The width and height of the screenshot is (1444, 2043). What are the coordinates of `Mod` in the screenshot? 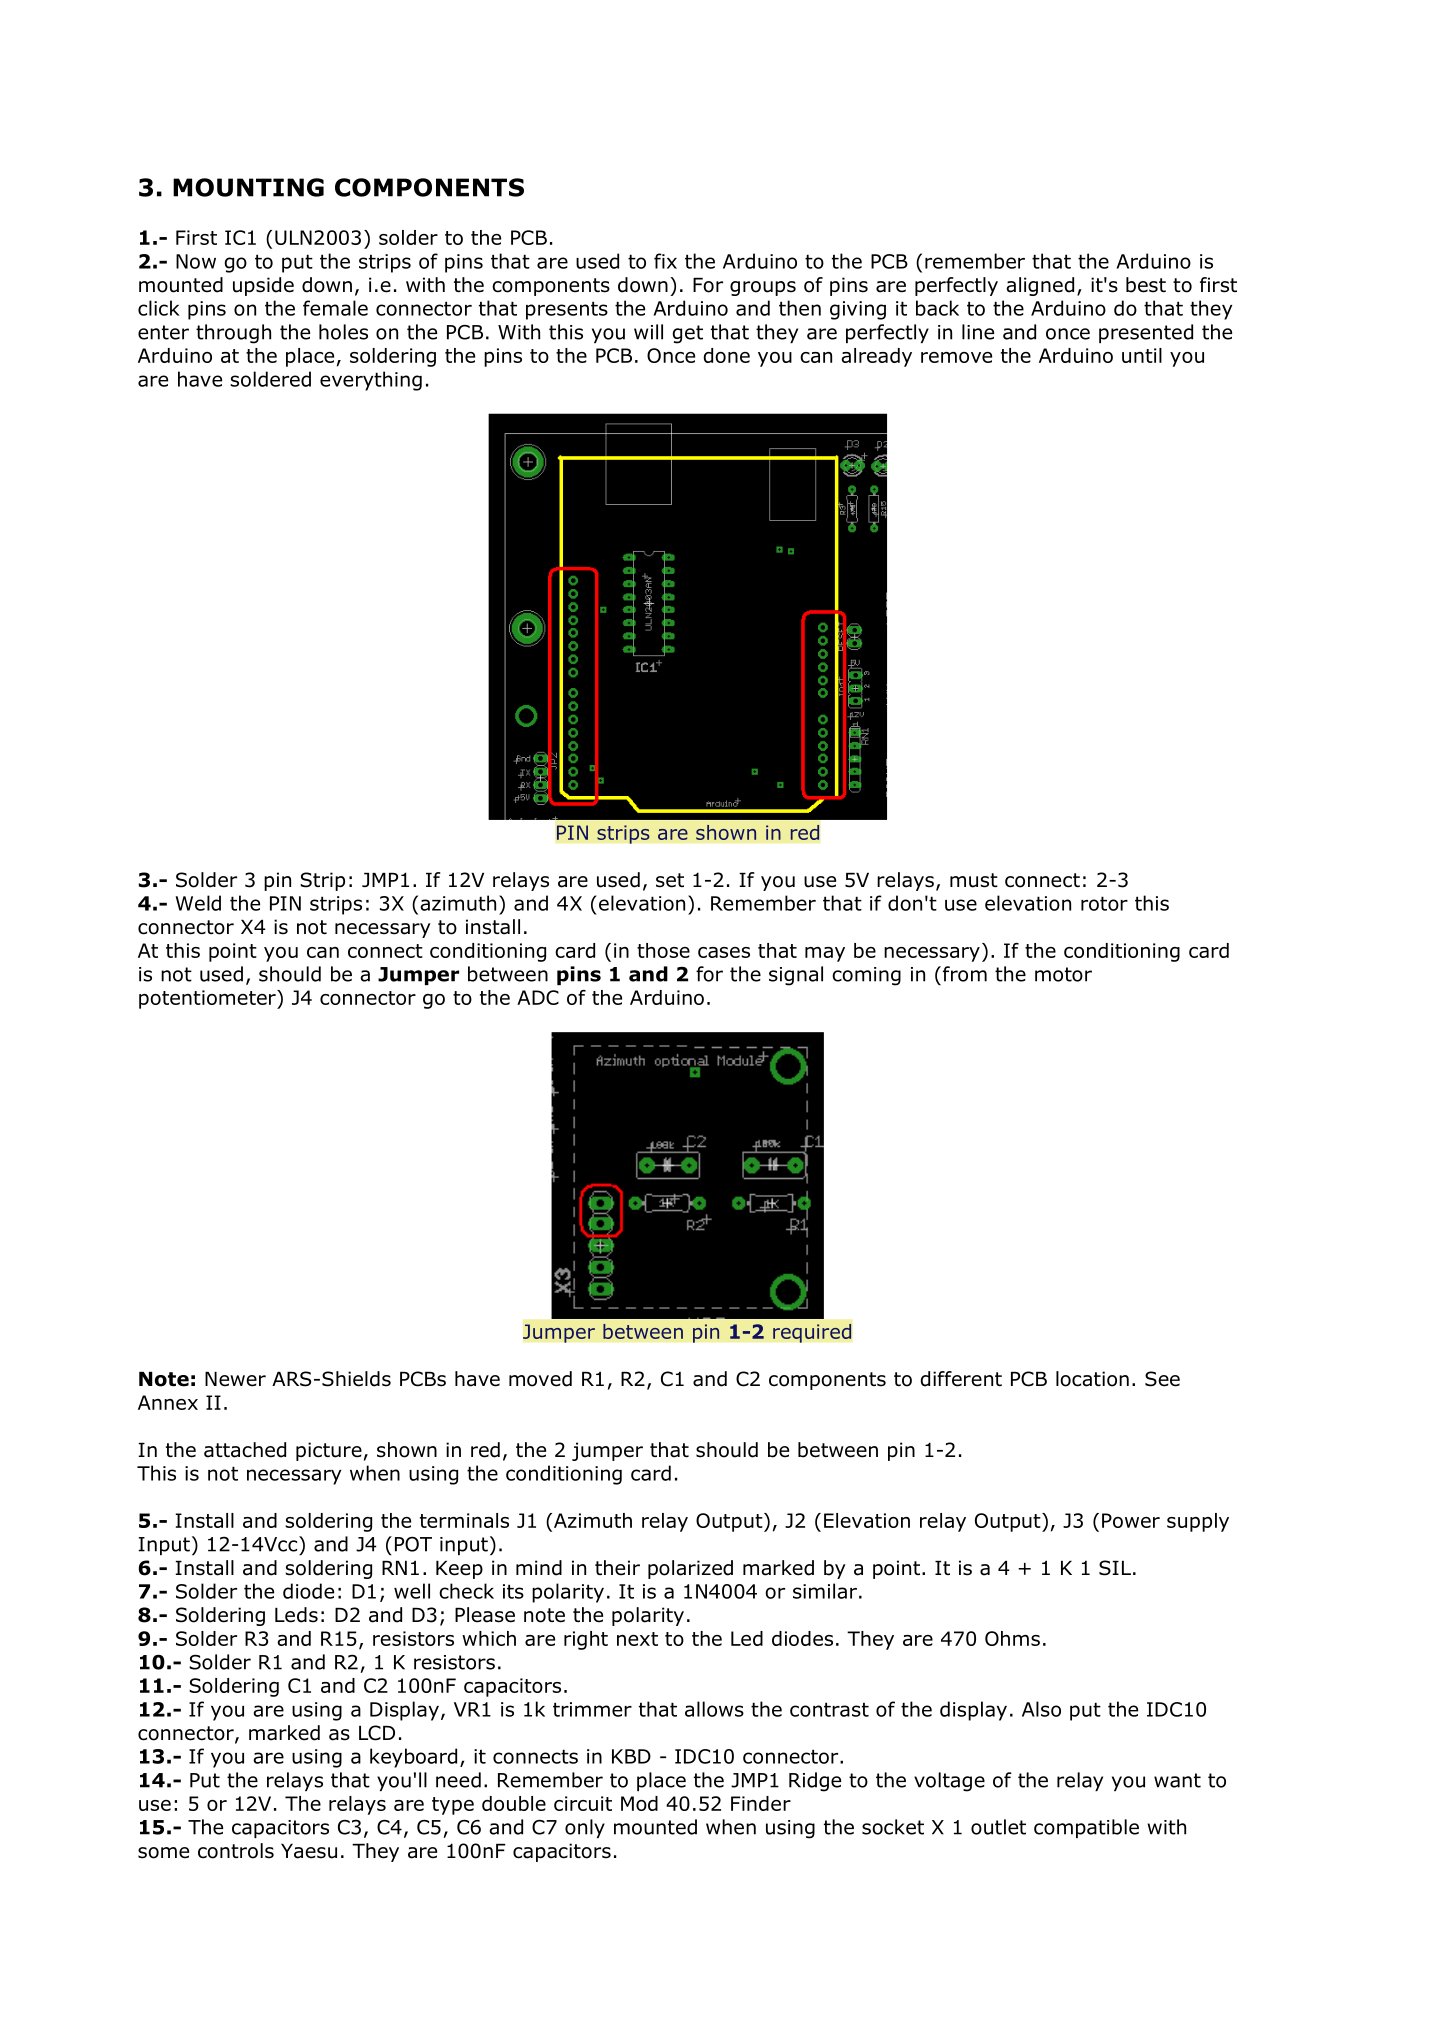 It's located at (639, 1803).
